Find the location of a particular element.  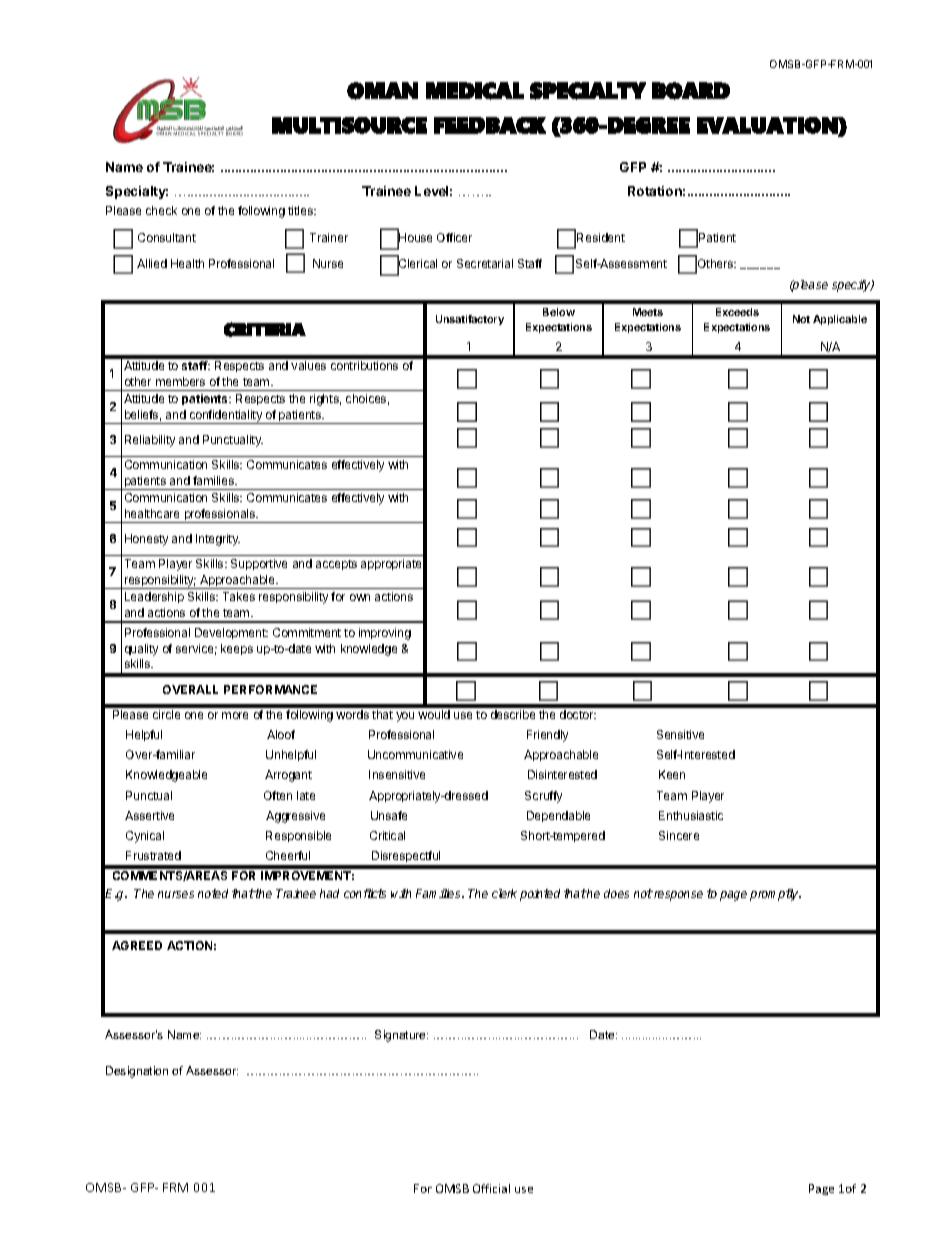

promptly is located at coordinates (775, 895).
